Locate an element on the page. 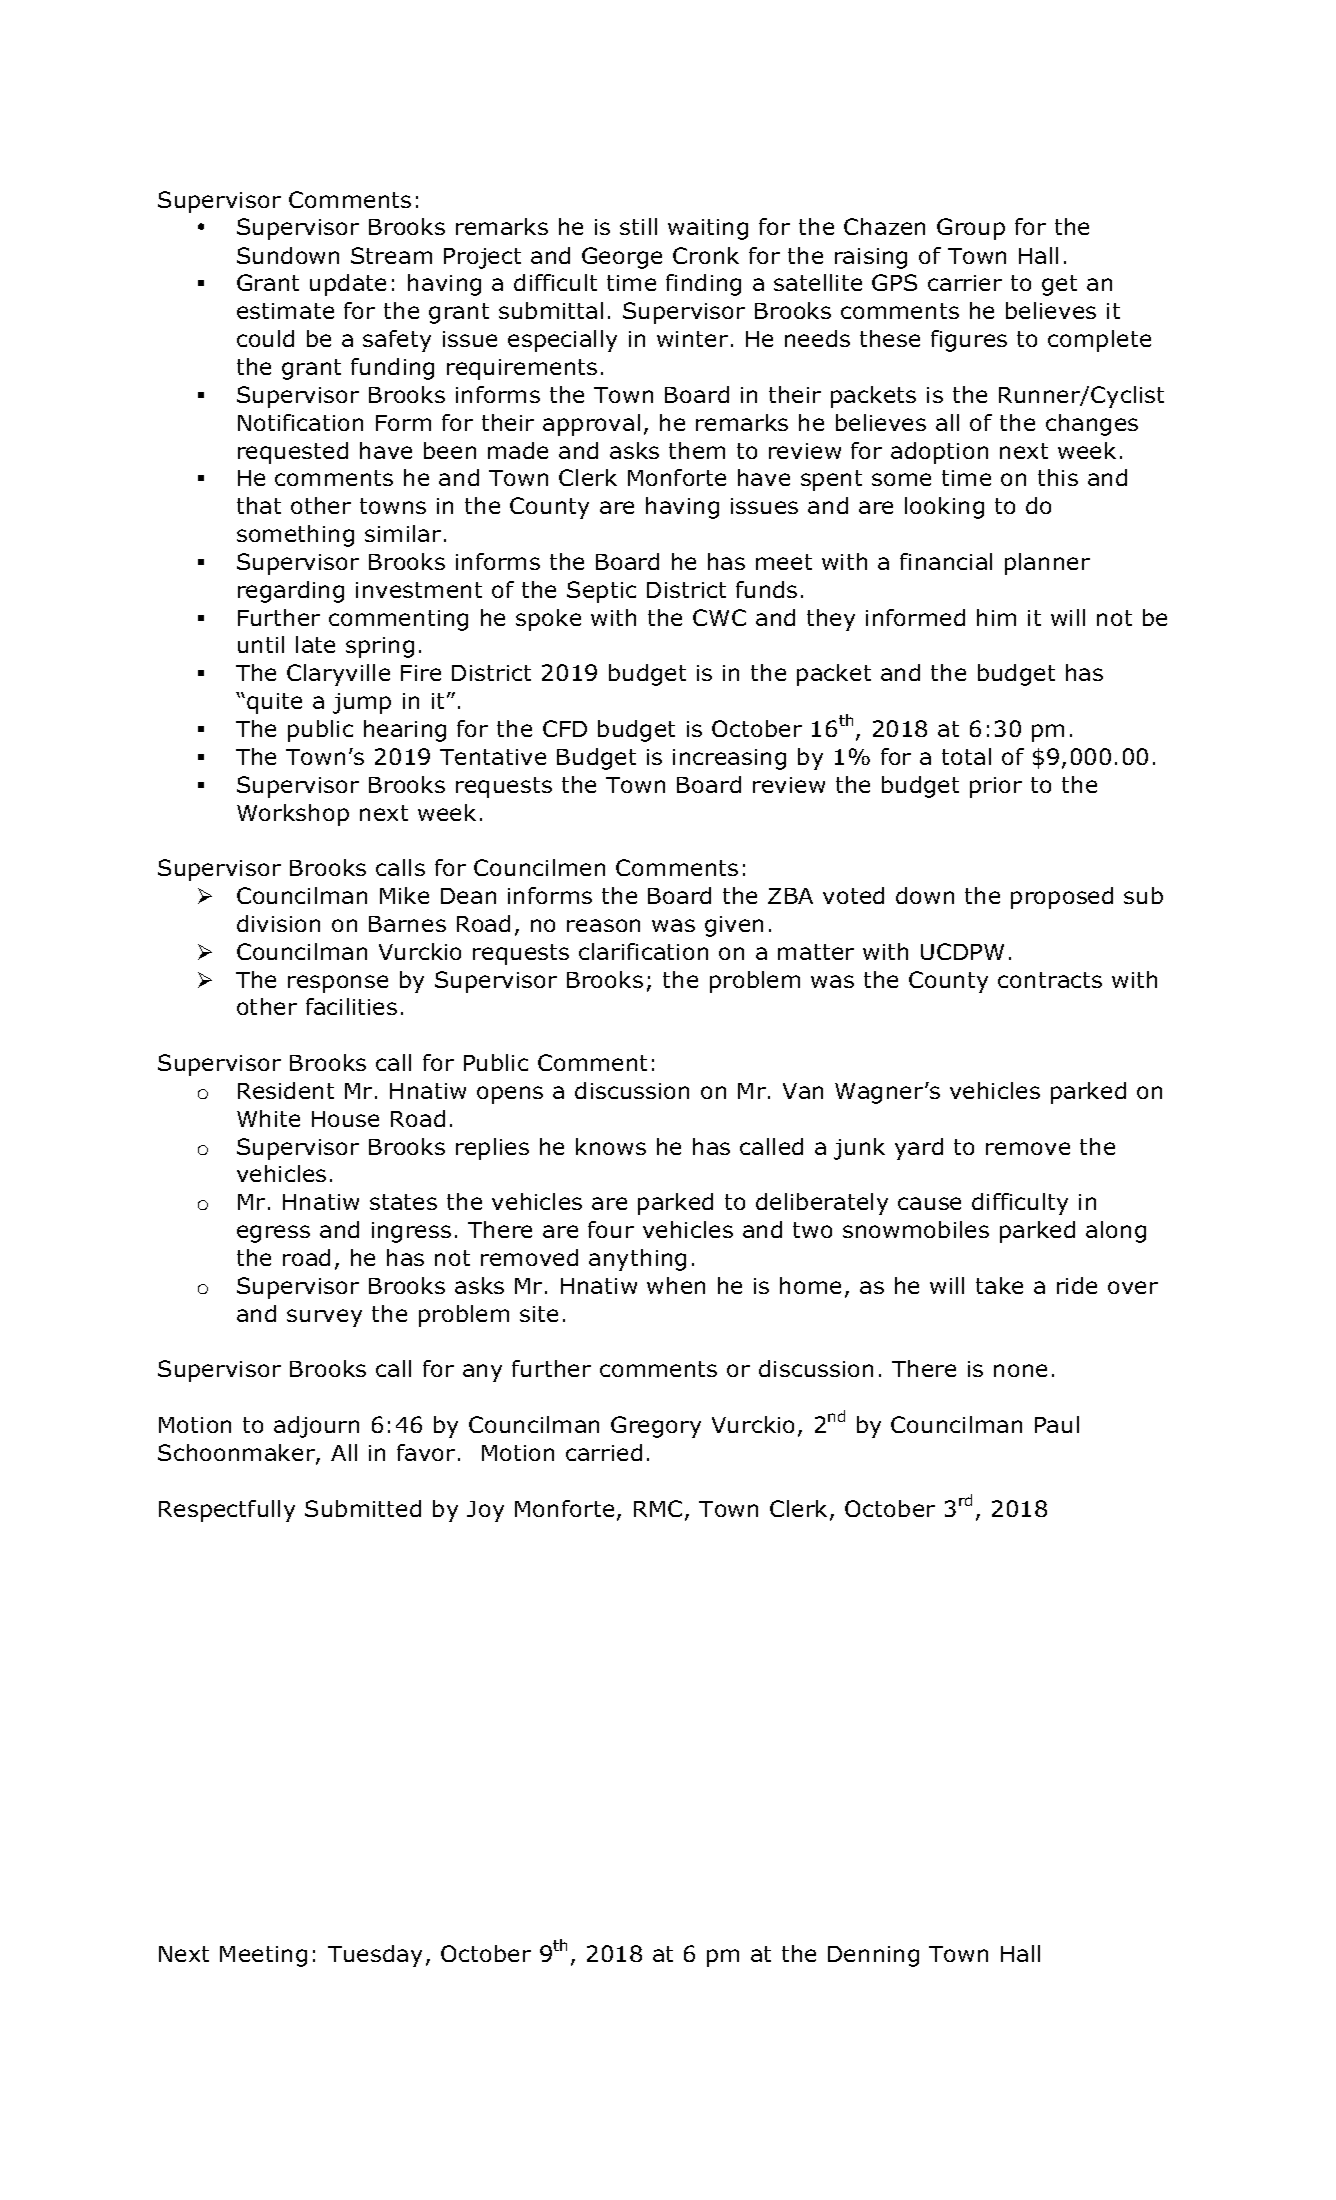  contracts is located at coordinates (1050, 980).
